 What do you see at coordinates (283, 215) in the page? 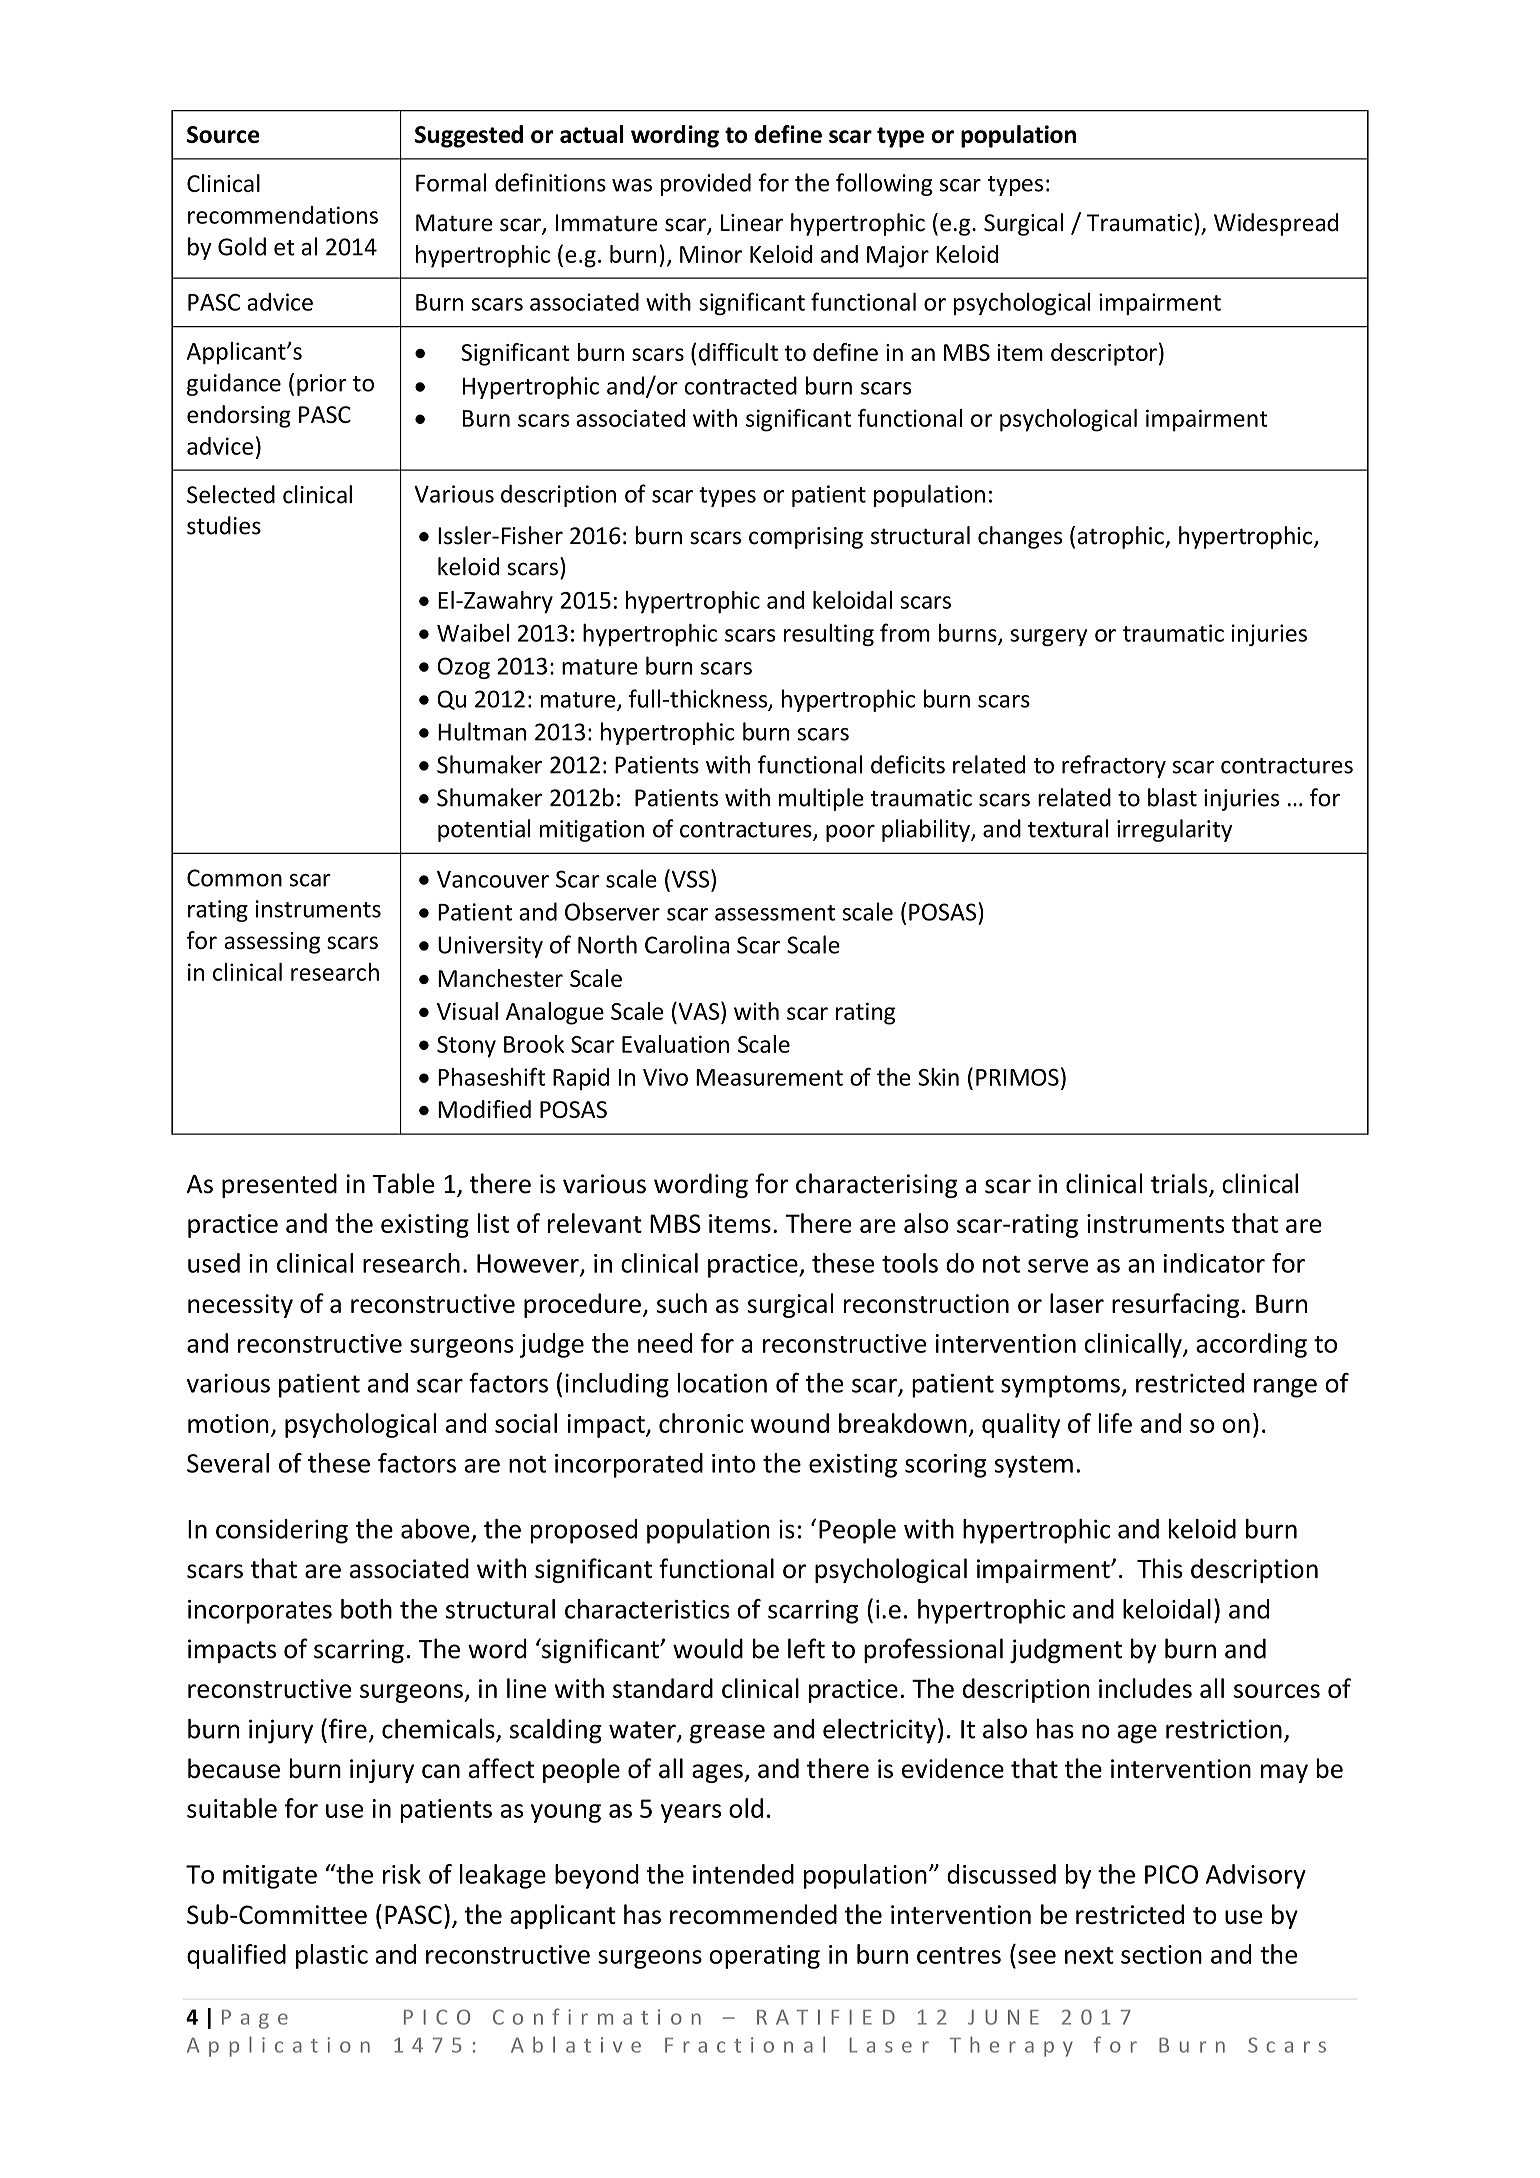
I see `recommendations` at bounding box center [283, 215].
